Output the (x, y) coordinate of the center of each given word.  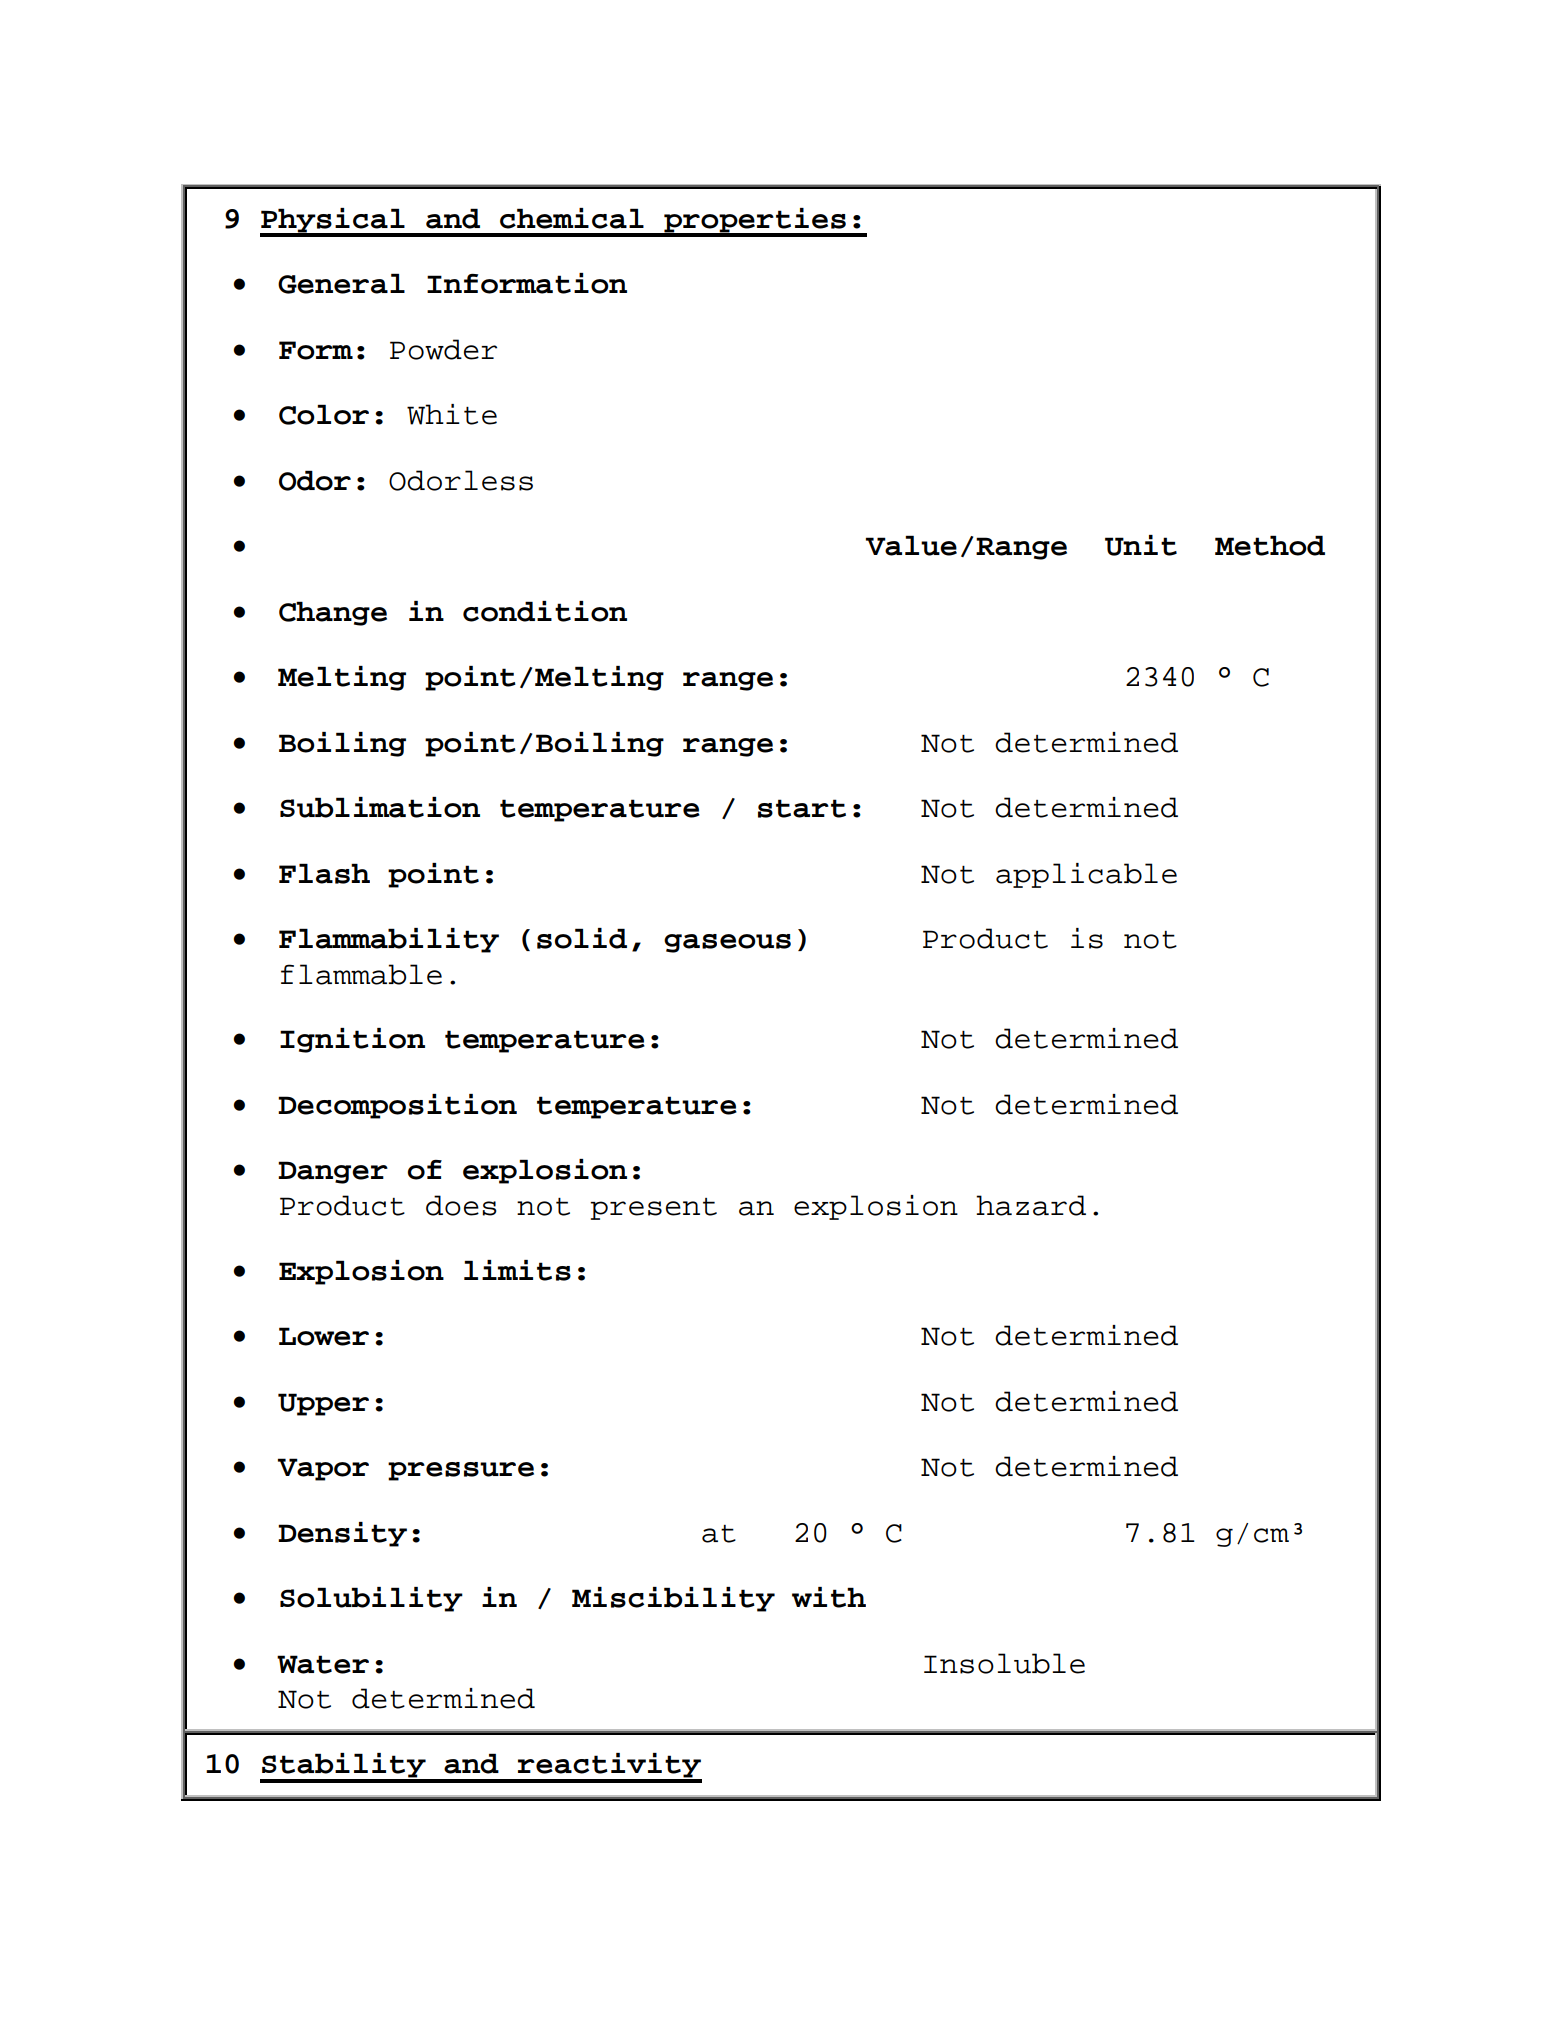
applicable (1086, 875)
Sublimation (380, 807)
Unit (1141, 545)
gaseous (727, 943)
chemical (572, 218)
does (461, 1205)
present (653, 1209)
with (829, 1597)
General (341, 283)
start (802, 808)
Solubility (371, 1599)
